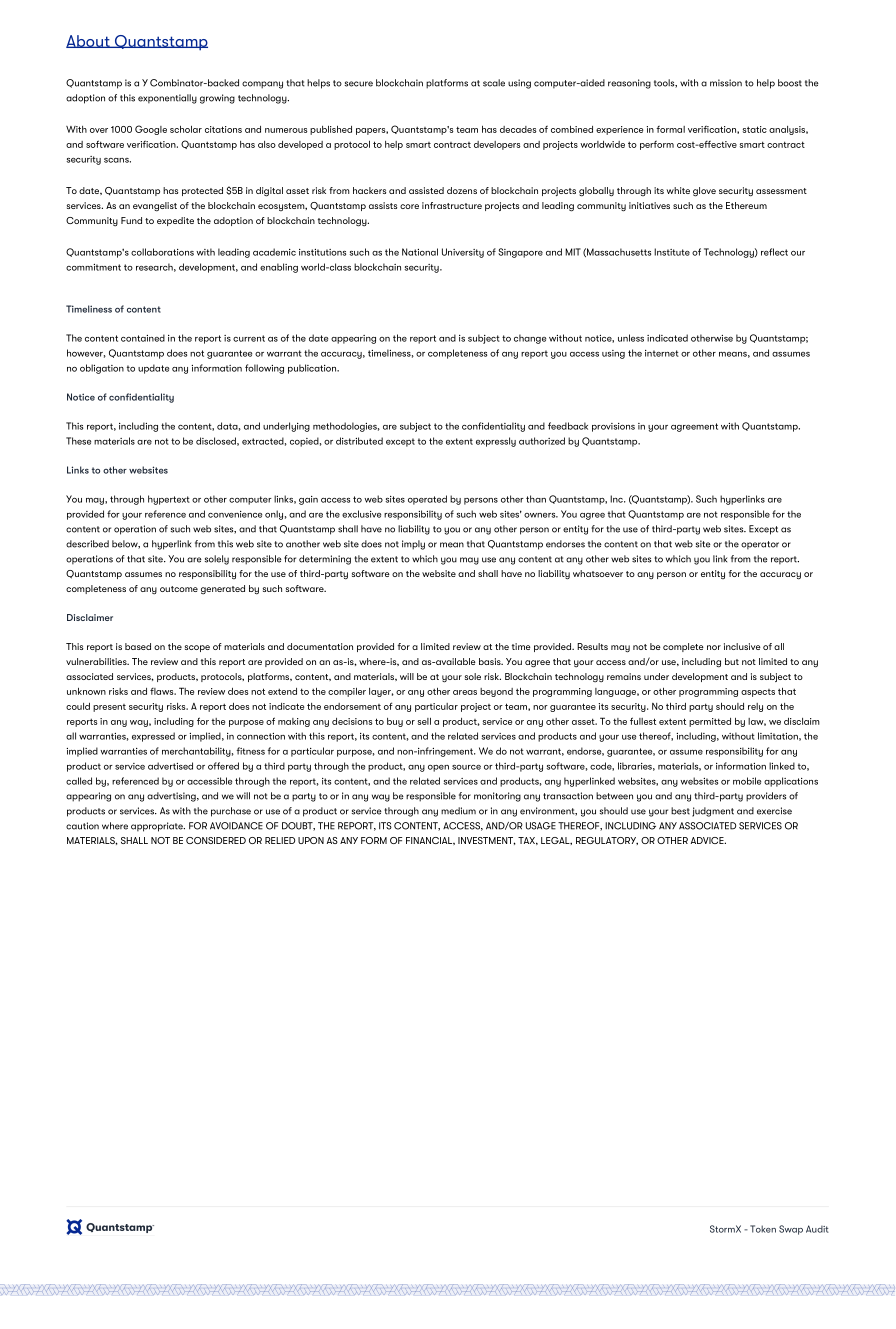 Image resolution: width=896 pixels, height=1329 pixels. I want to click on appropriate, so click(158, 827).
